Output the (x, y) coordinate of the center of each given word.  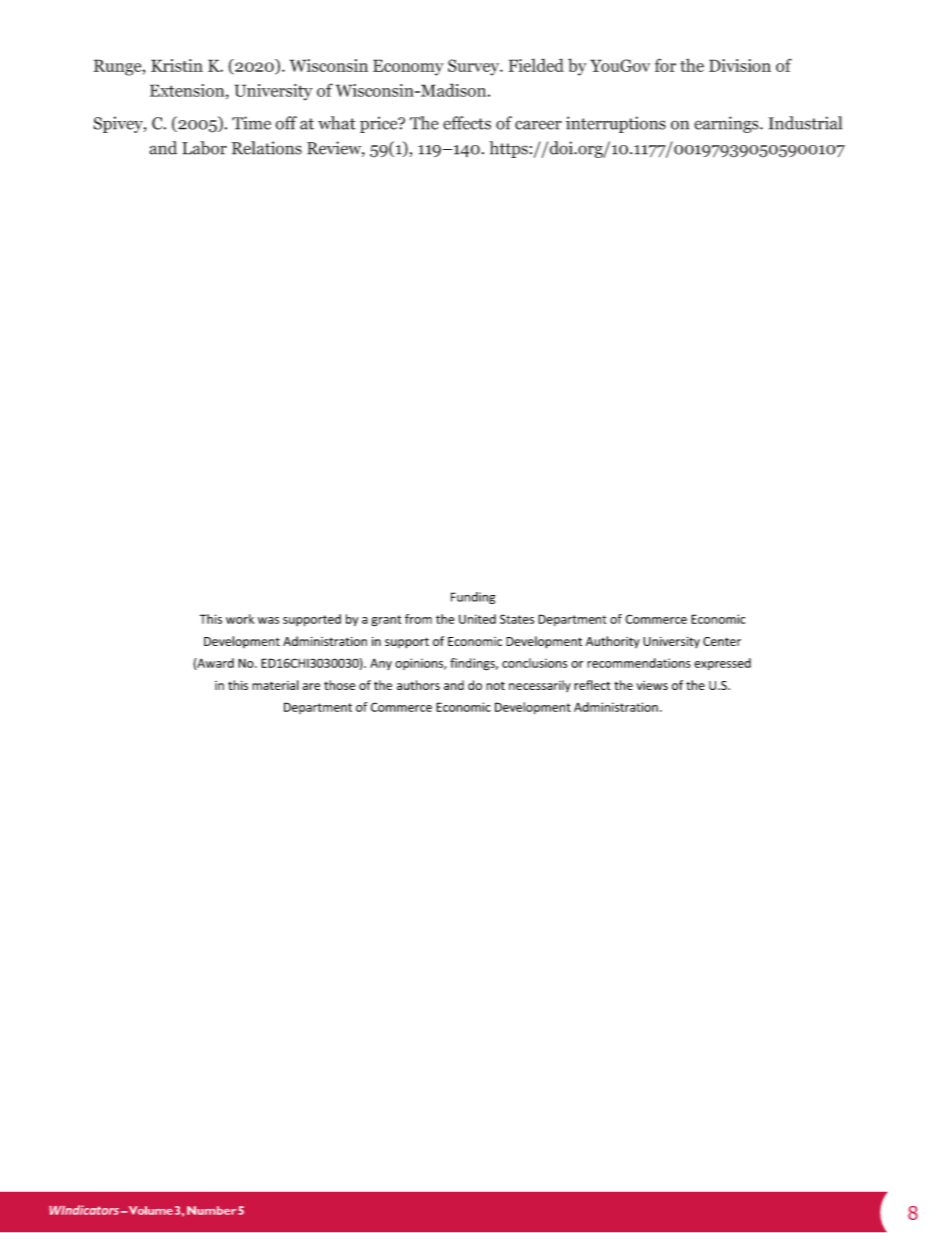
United (477, 619)
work (240, 619)
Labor (204, 148)
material (275, 685)
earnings (727, 124)
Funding (473, 598)
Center (722, 641)
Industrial (805, 123)
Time (251, 123)
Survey (475, 67)
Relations (267, 148)
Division (740, 65)
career (538, 125)
